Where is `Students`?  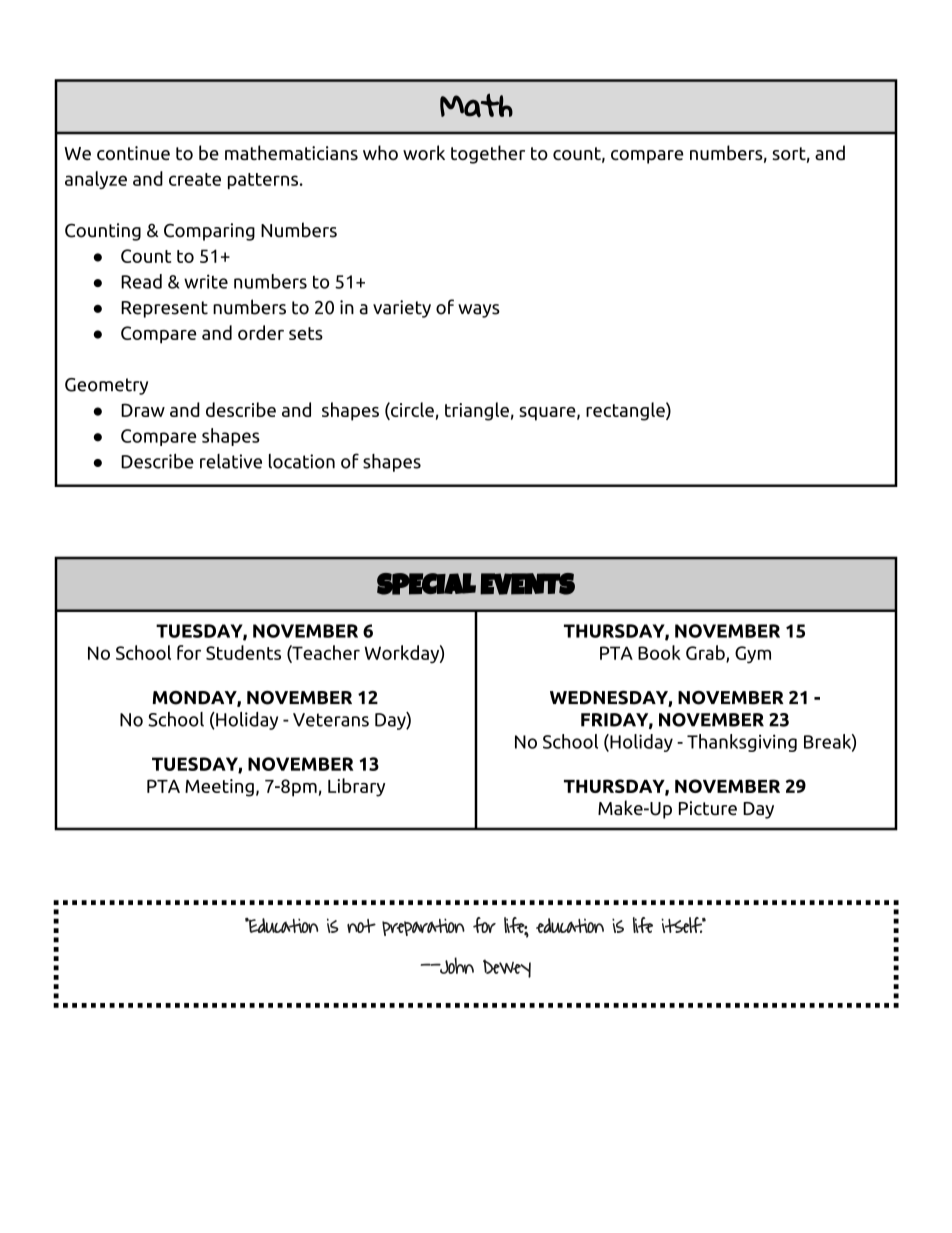 Students is located at coordinates (243, 652).
